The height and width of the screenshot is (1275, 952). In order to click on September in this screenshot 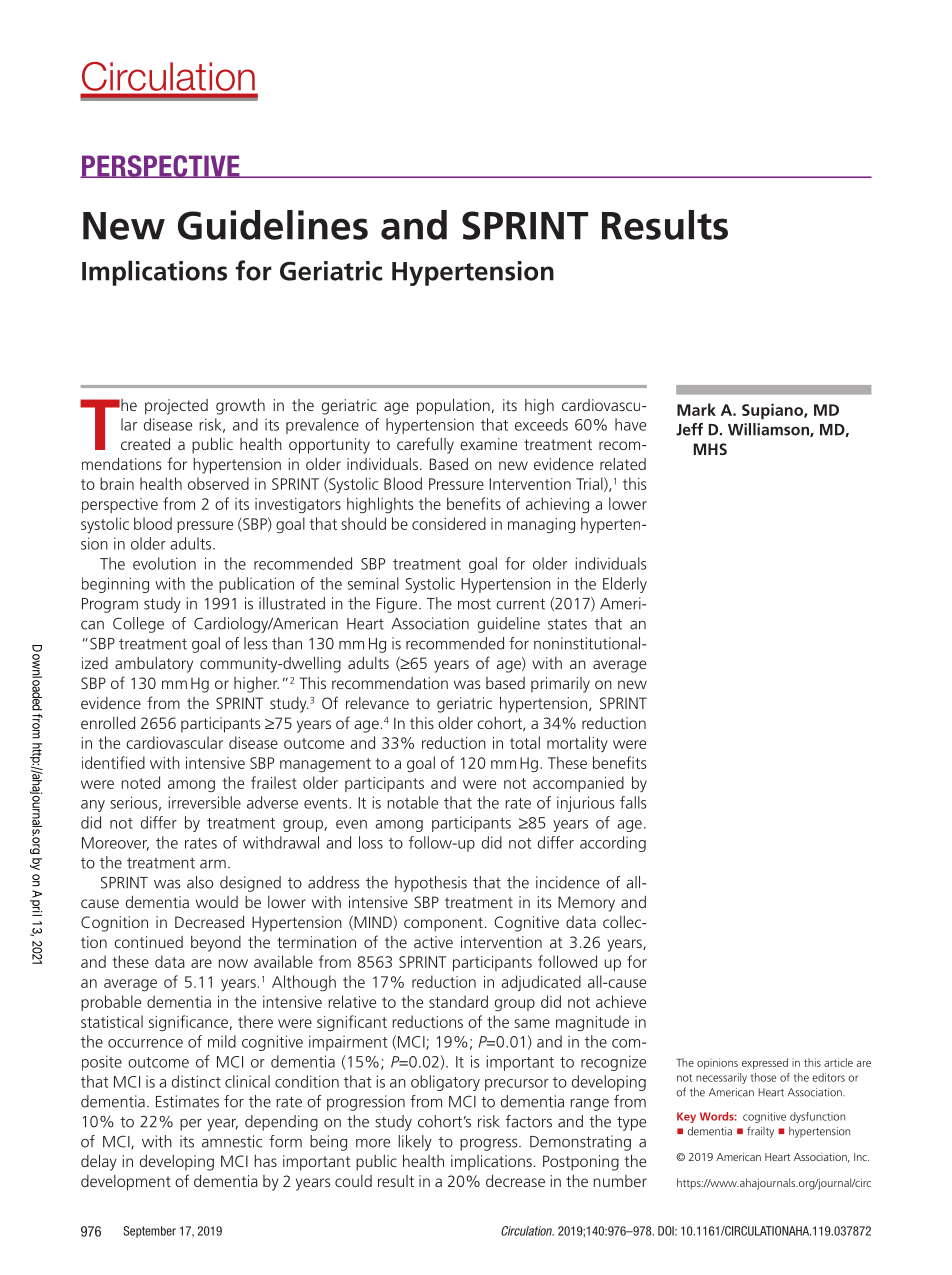, I will do `click(149, 1232)`.
